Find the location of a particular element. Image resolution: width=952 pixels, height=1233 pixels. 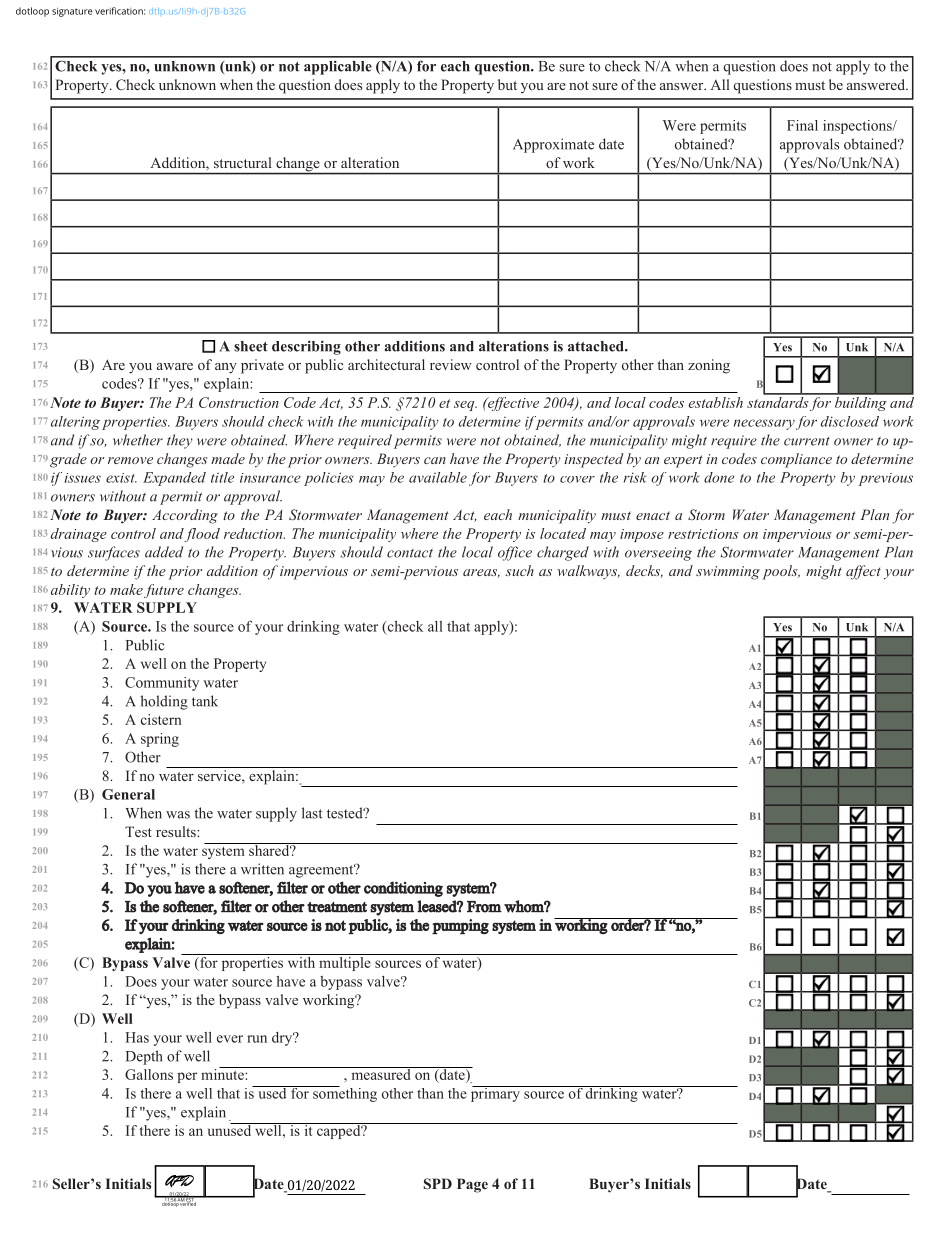

primary is located at coordinates (496, 1094).
